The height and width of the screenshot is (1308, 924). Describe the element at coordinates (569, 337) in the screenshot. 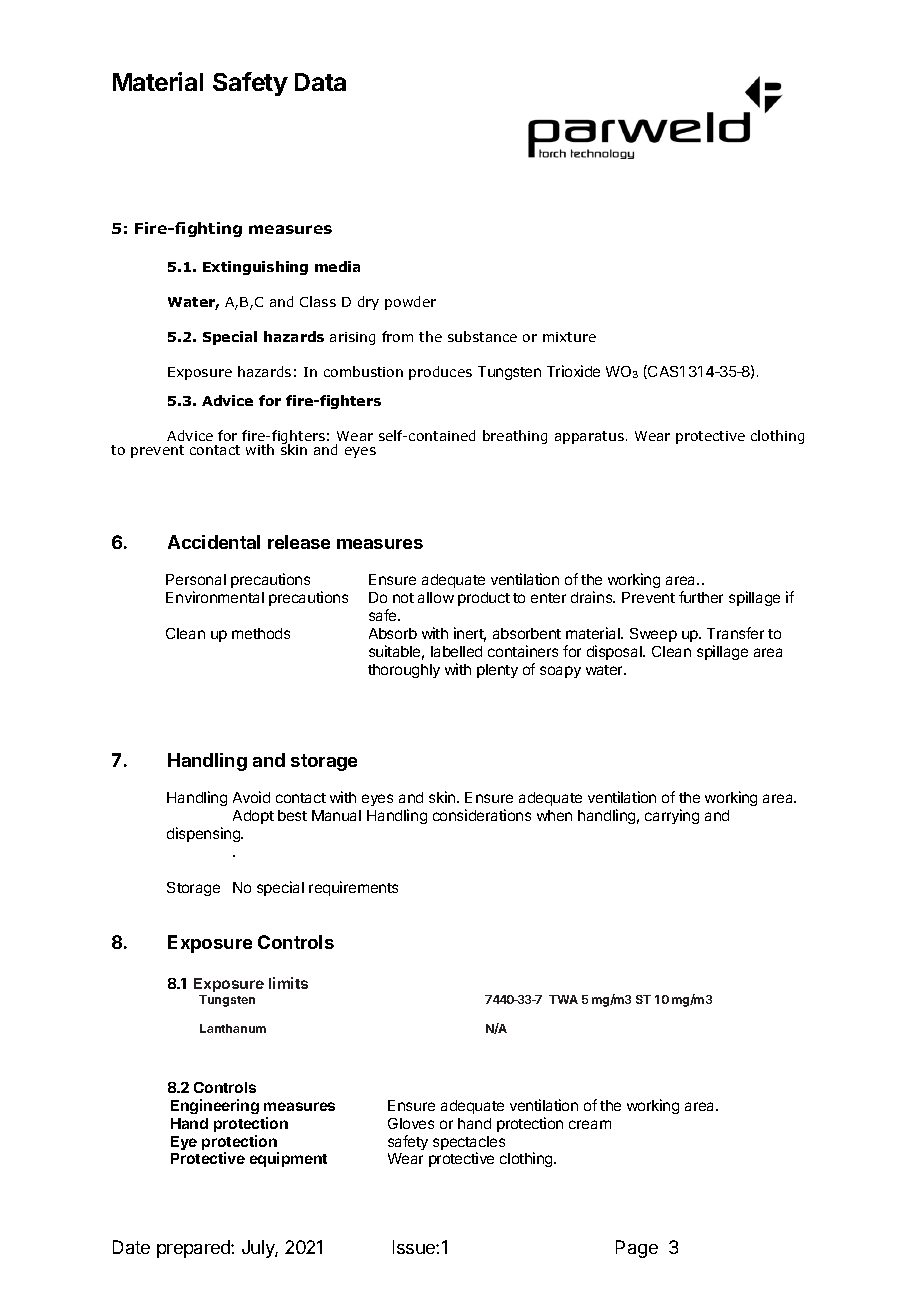

I see `mixture` at that location.
